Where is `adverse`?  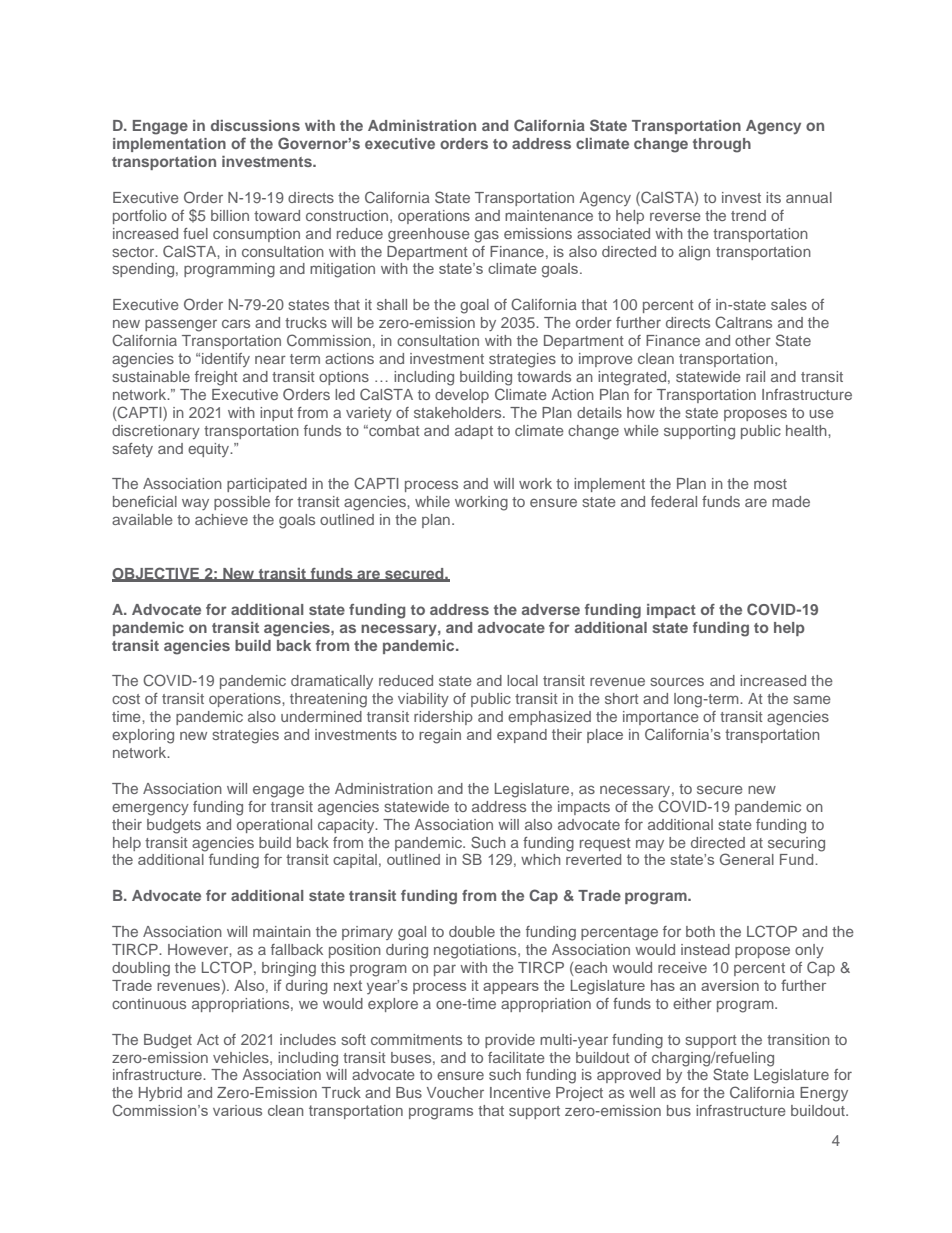
adverse is located at coordinates (551, 609).
